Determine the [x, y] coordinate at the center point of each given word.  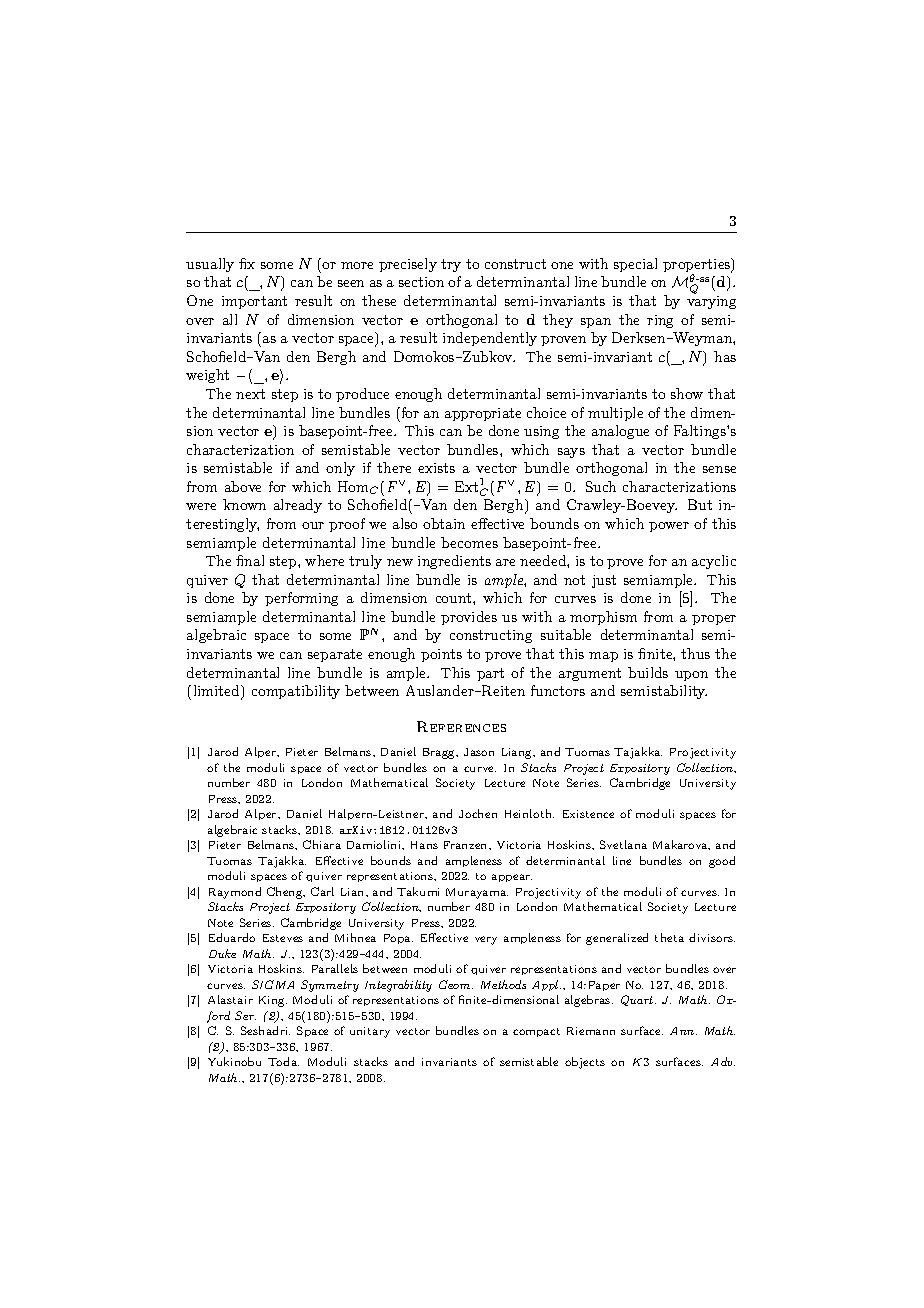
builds [648, 672]
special [635, 265]
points [441, 655]
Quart [638, 1000]
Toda [283, 1061]
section [421, 282]
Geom [456, 984]
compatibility [296, 692]
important [254, 302]
